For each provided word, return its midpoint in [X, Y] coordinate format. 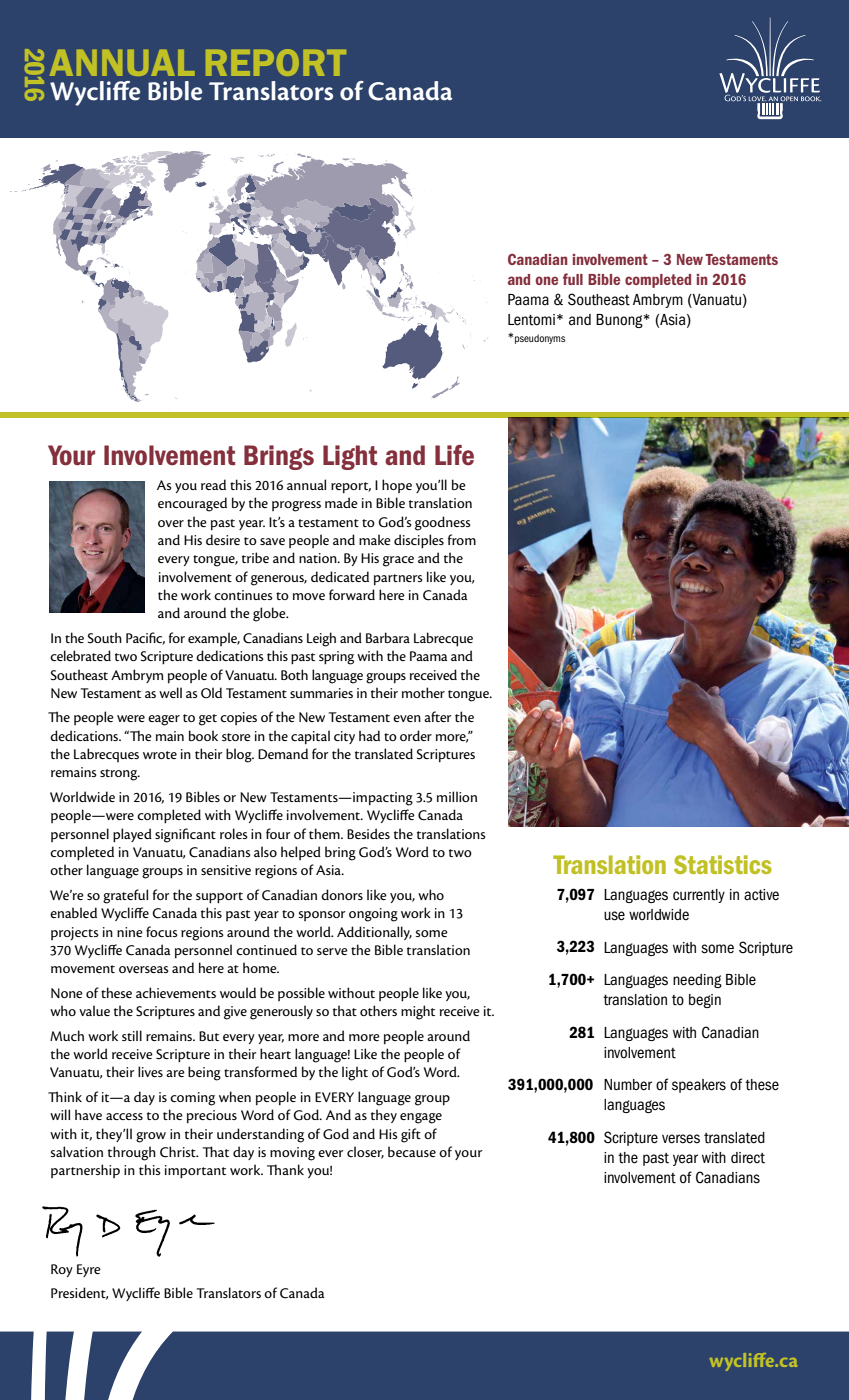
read [213, 484]
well [170, 692]
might [418, 1012]
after [438, 716]
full [573, 279]
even [407, 718]
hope [397, 486]
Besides [368, 833]
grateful [125, 896]
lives [150, 1071]
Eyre [89, 1270]
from [462, 539]
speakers [699, 1086]
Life [454, 455]
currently [699, 896]
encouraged [192, 504]
